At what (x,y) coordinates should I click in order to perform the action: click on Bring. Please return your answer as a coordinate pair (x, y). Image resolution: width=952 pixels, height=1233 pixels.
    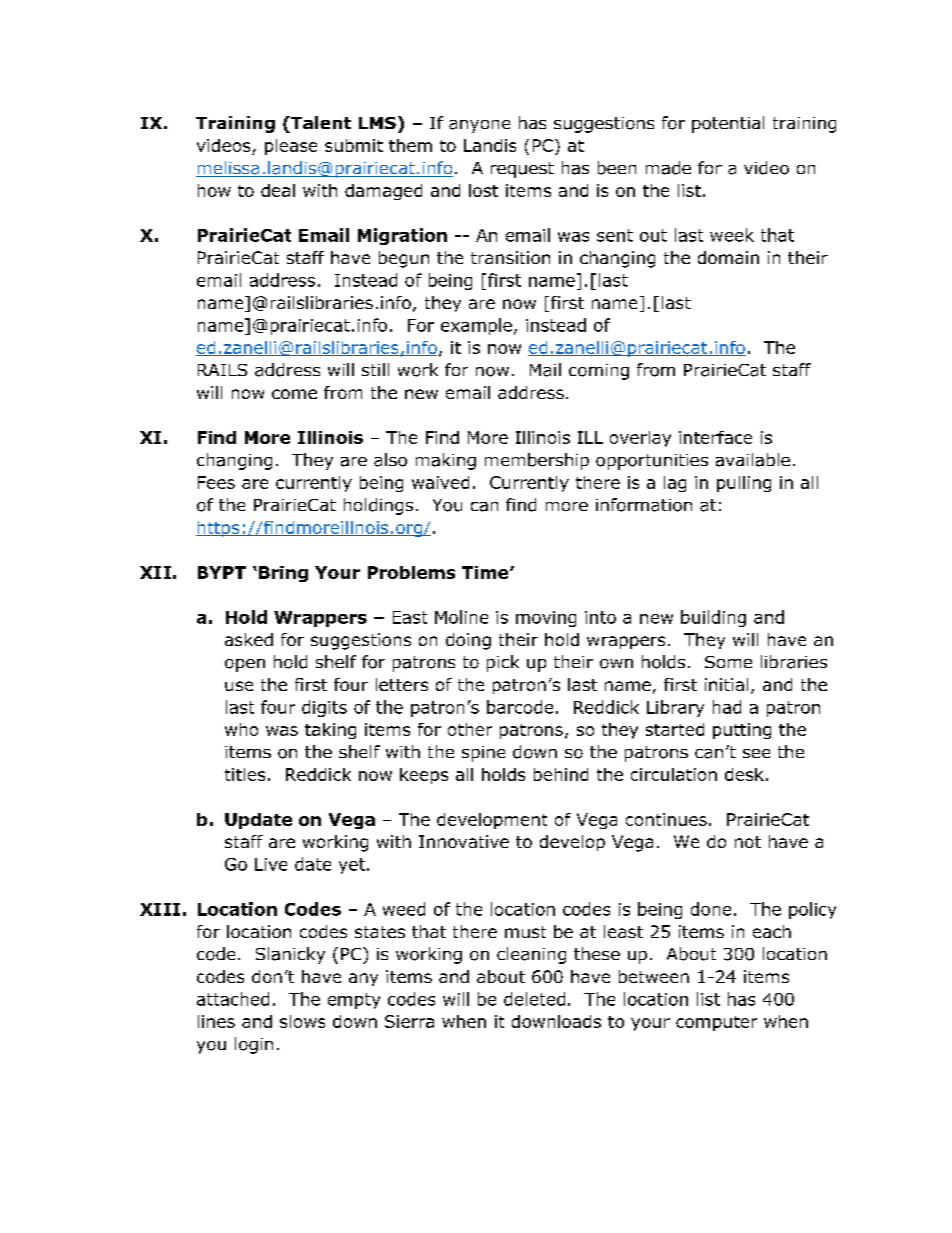
    Looking at the image, I should click on (283, 574).
